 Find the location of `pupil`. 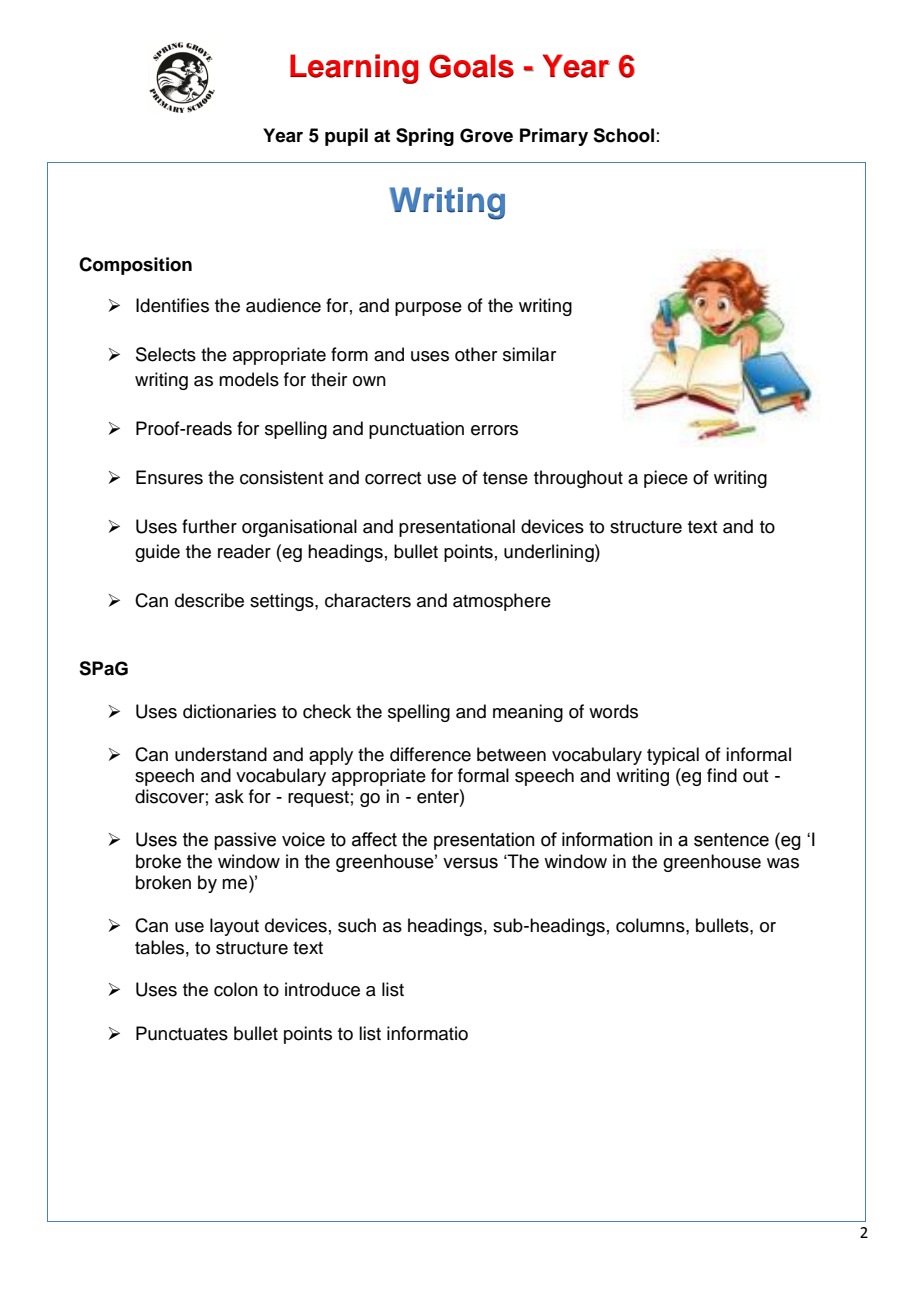

pupil is located at coordinates (346, 137).
